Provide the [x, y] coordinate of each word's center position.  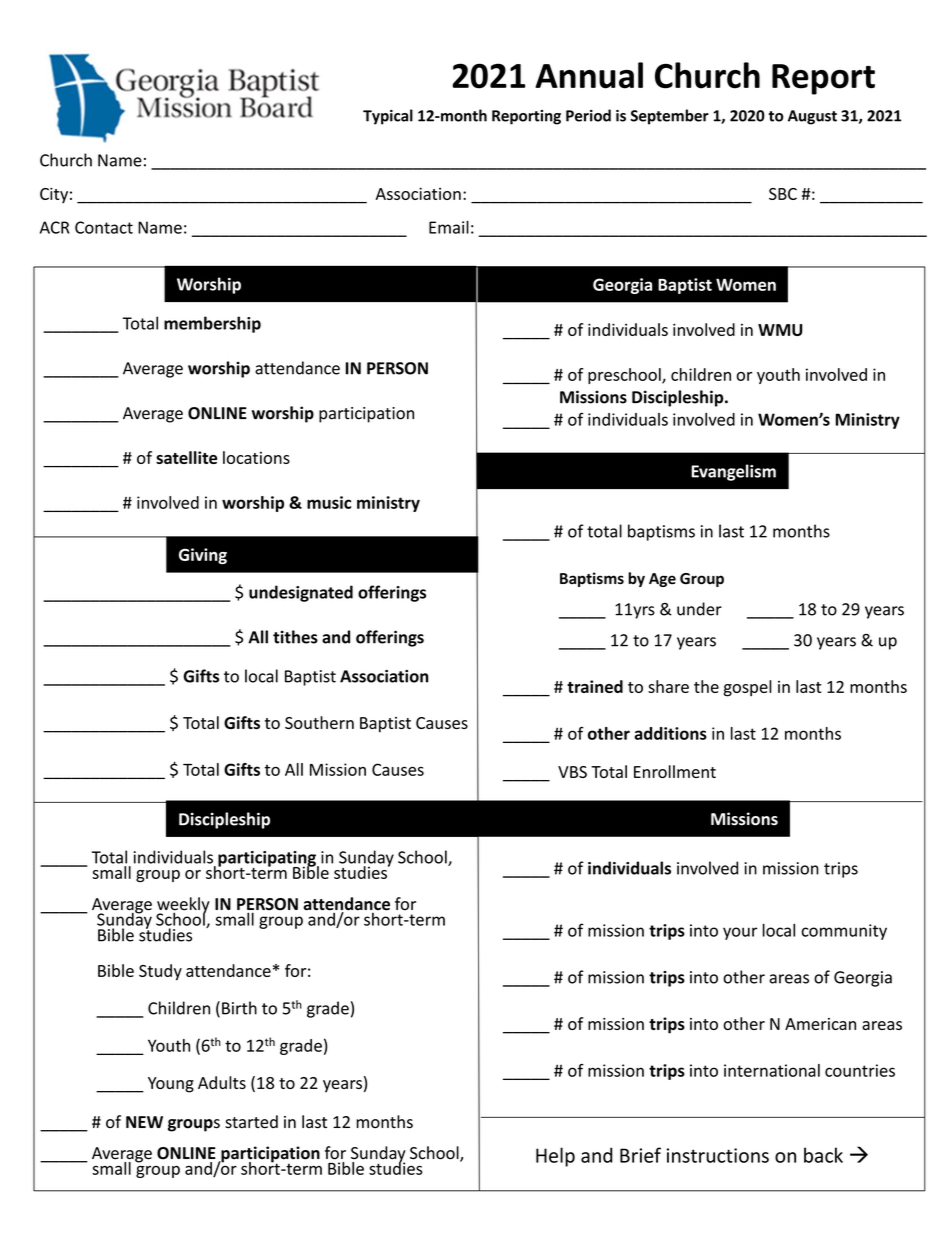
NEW [144, 1122]
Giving [203, 556]
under [699, 609]
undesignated [301, 593]
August [812, 117]
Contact [104, 227]
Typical [388, 117]
